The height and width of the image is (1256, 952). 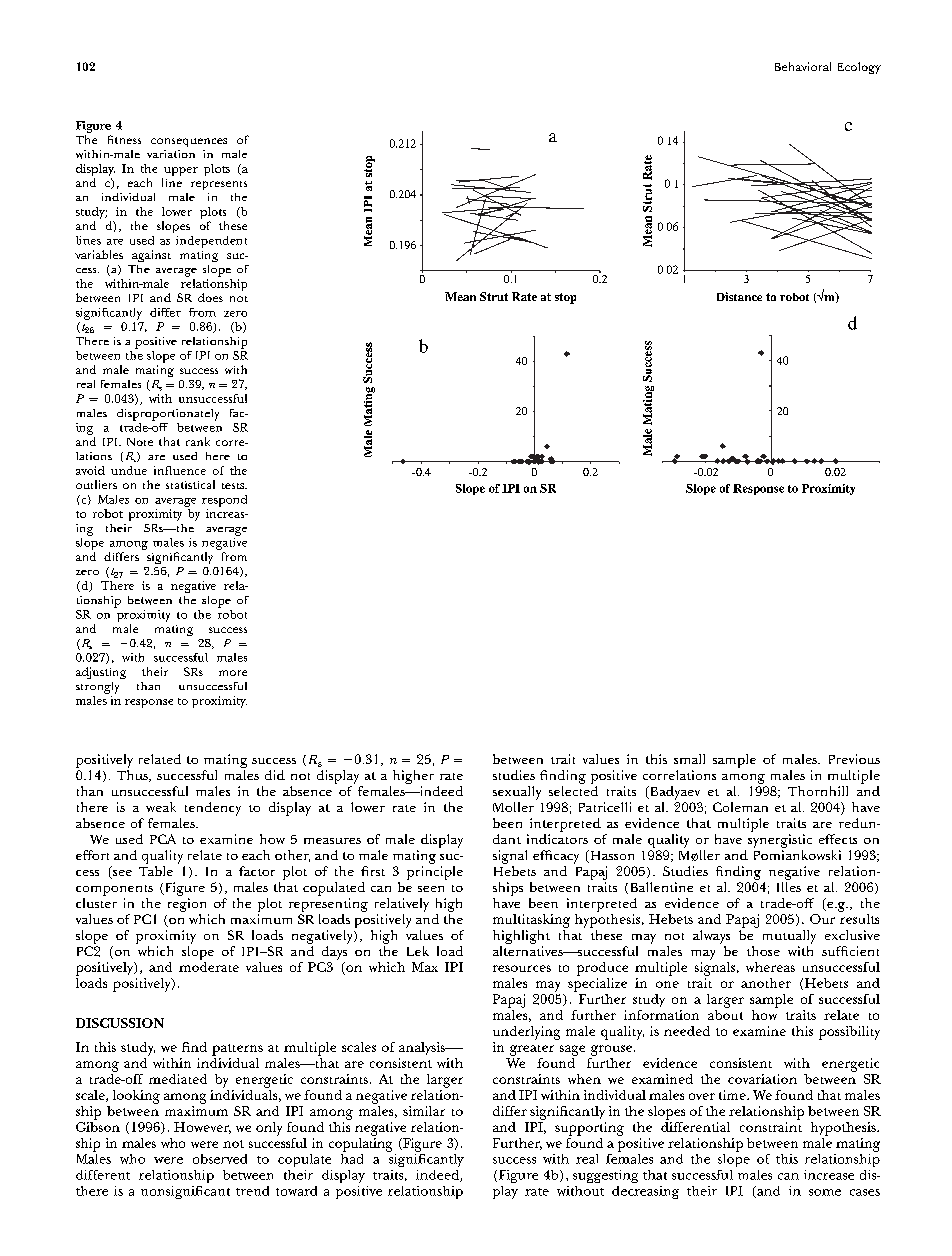 I want to click on Behavioral, so click(x=803, y=66).
